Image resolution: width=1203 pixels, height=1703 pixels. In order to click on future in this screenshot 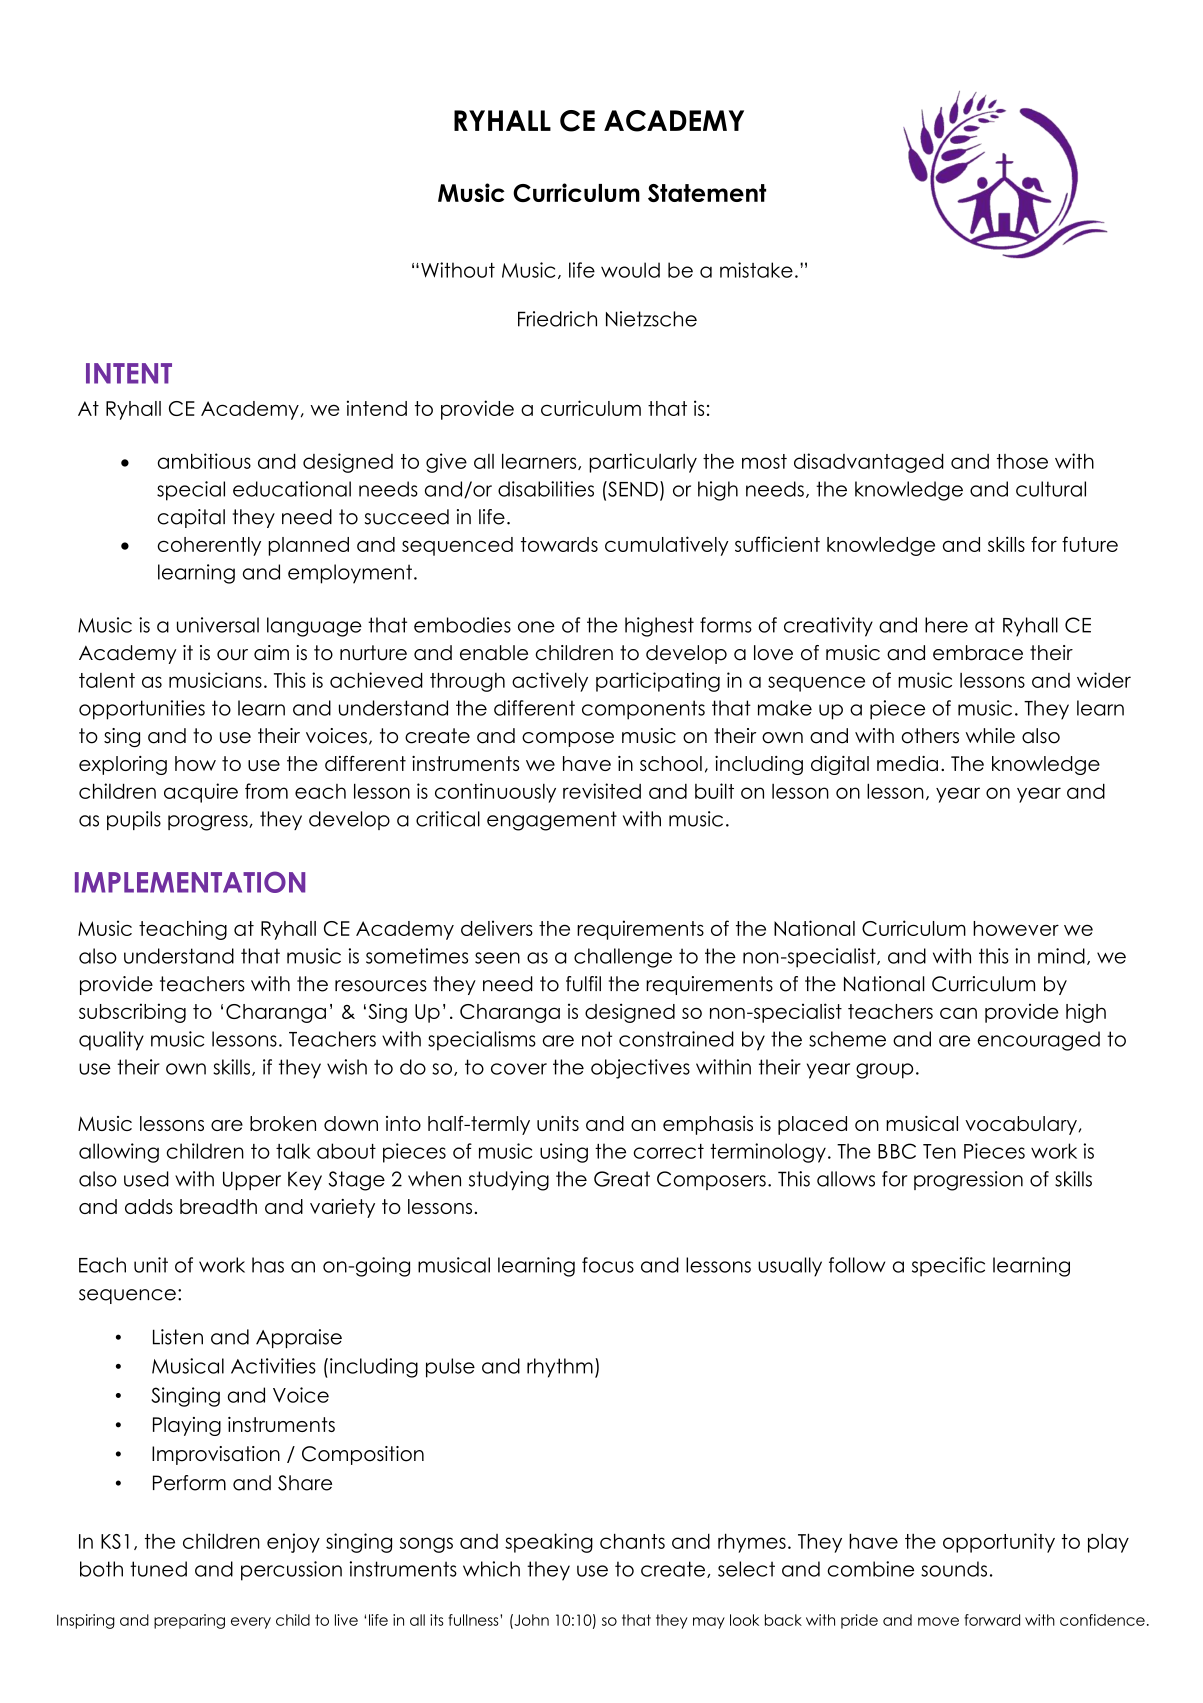, I will do `click(1090, 544)`.
